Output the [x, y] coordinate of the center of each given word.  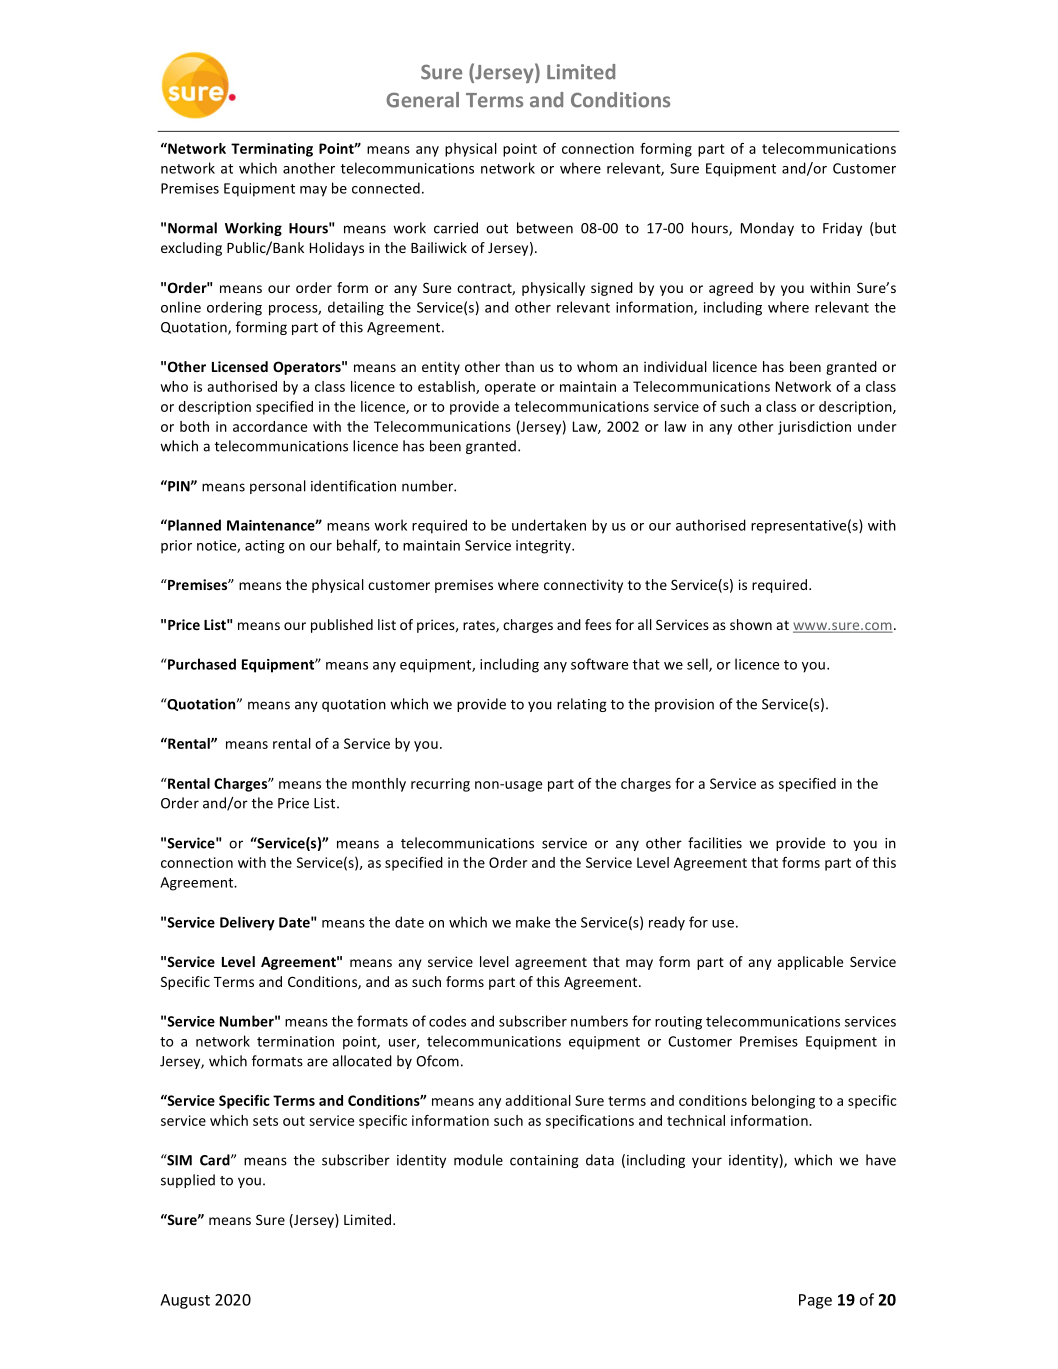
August [185, 1301]
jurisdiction [814, 428]
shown [751, 624]
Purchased [201, 664]
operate [510, 388]
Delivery [247, 923]
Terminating [272, 150]
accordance [270, 426]
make [533, 922]
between [545, 228]
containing [544, 1161]
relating [582, 705]
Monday [767, 229]
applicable [810, 963]
